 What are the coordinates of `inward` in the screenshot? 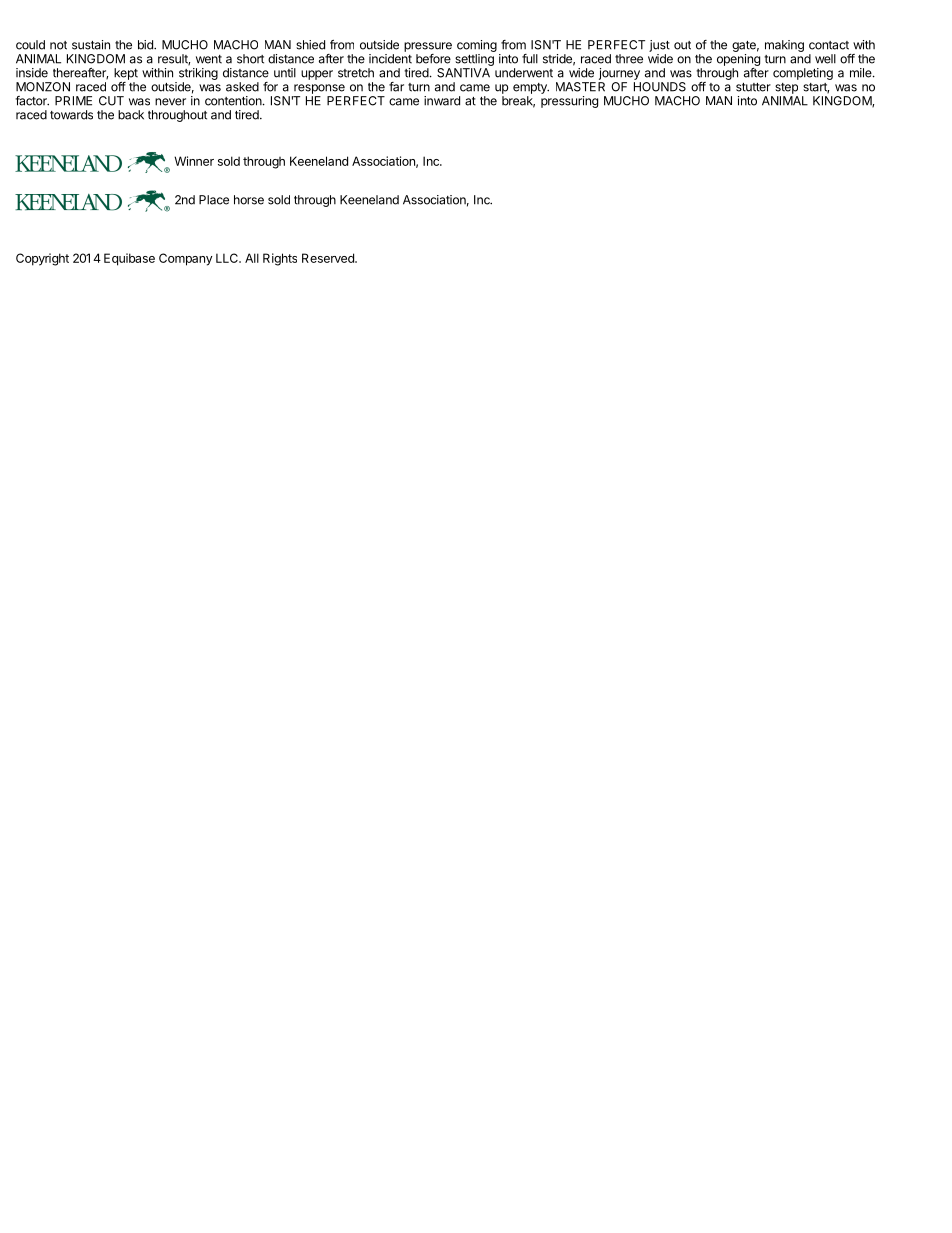 It's located at (442, 101).
